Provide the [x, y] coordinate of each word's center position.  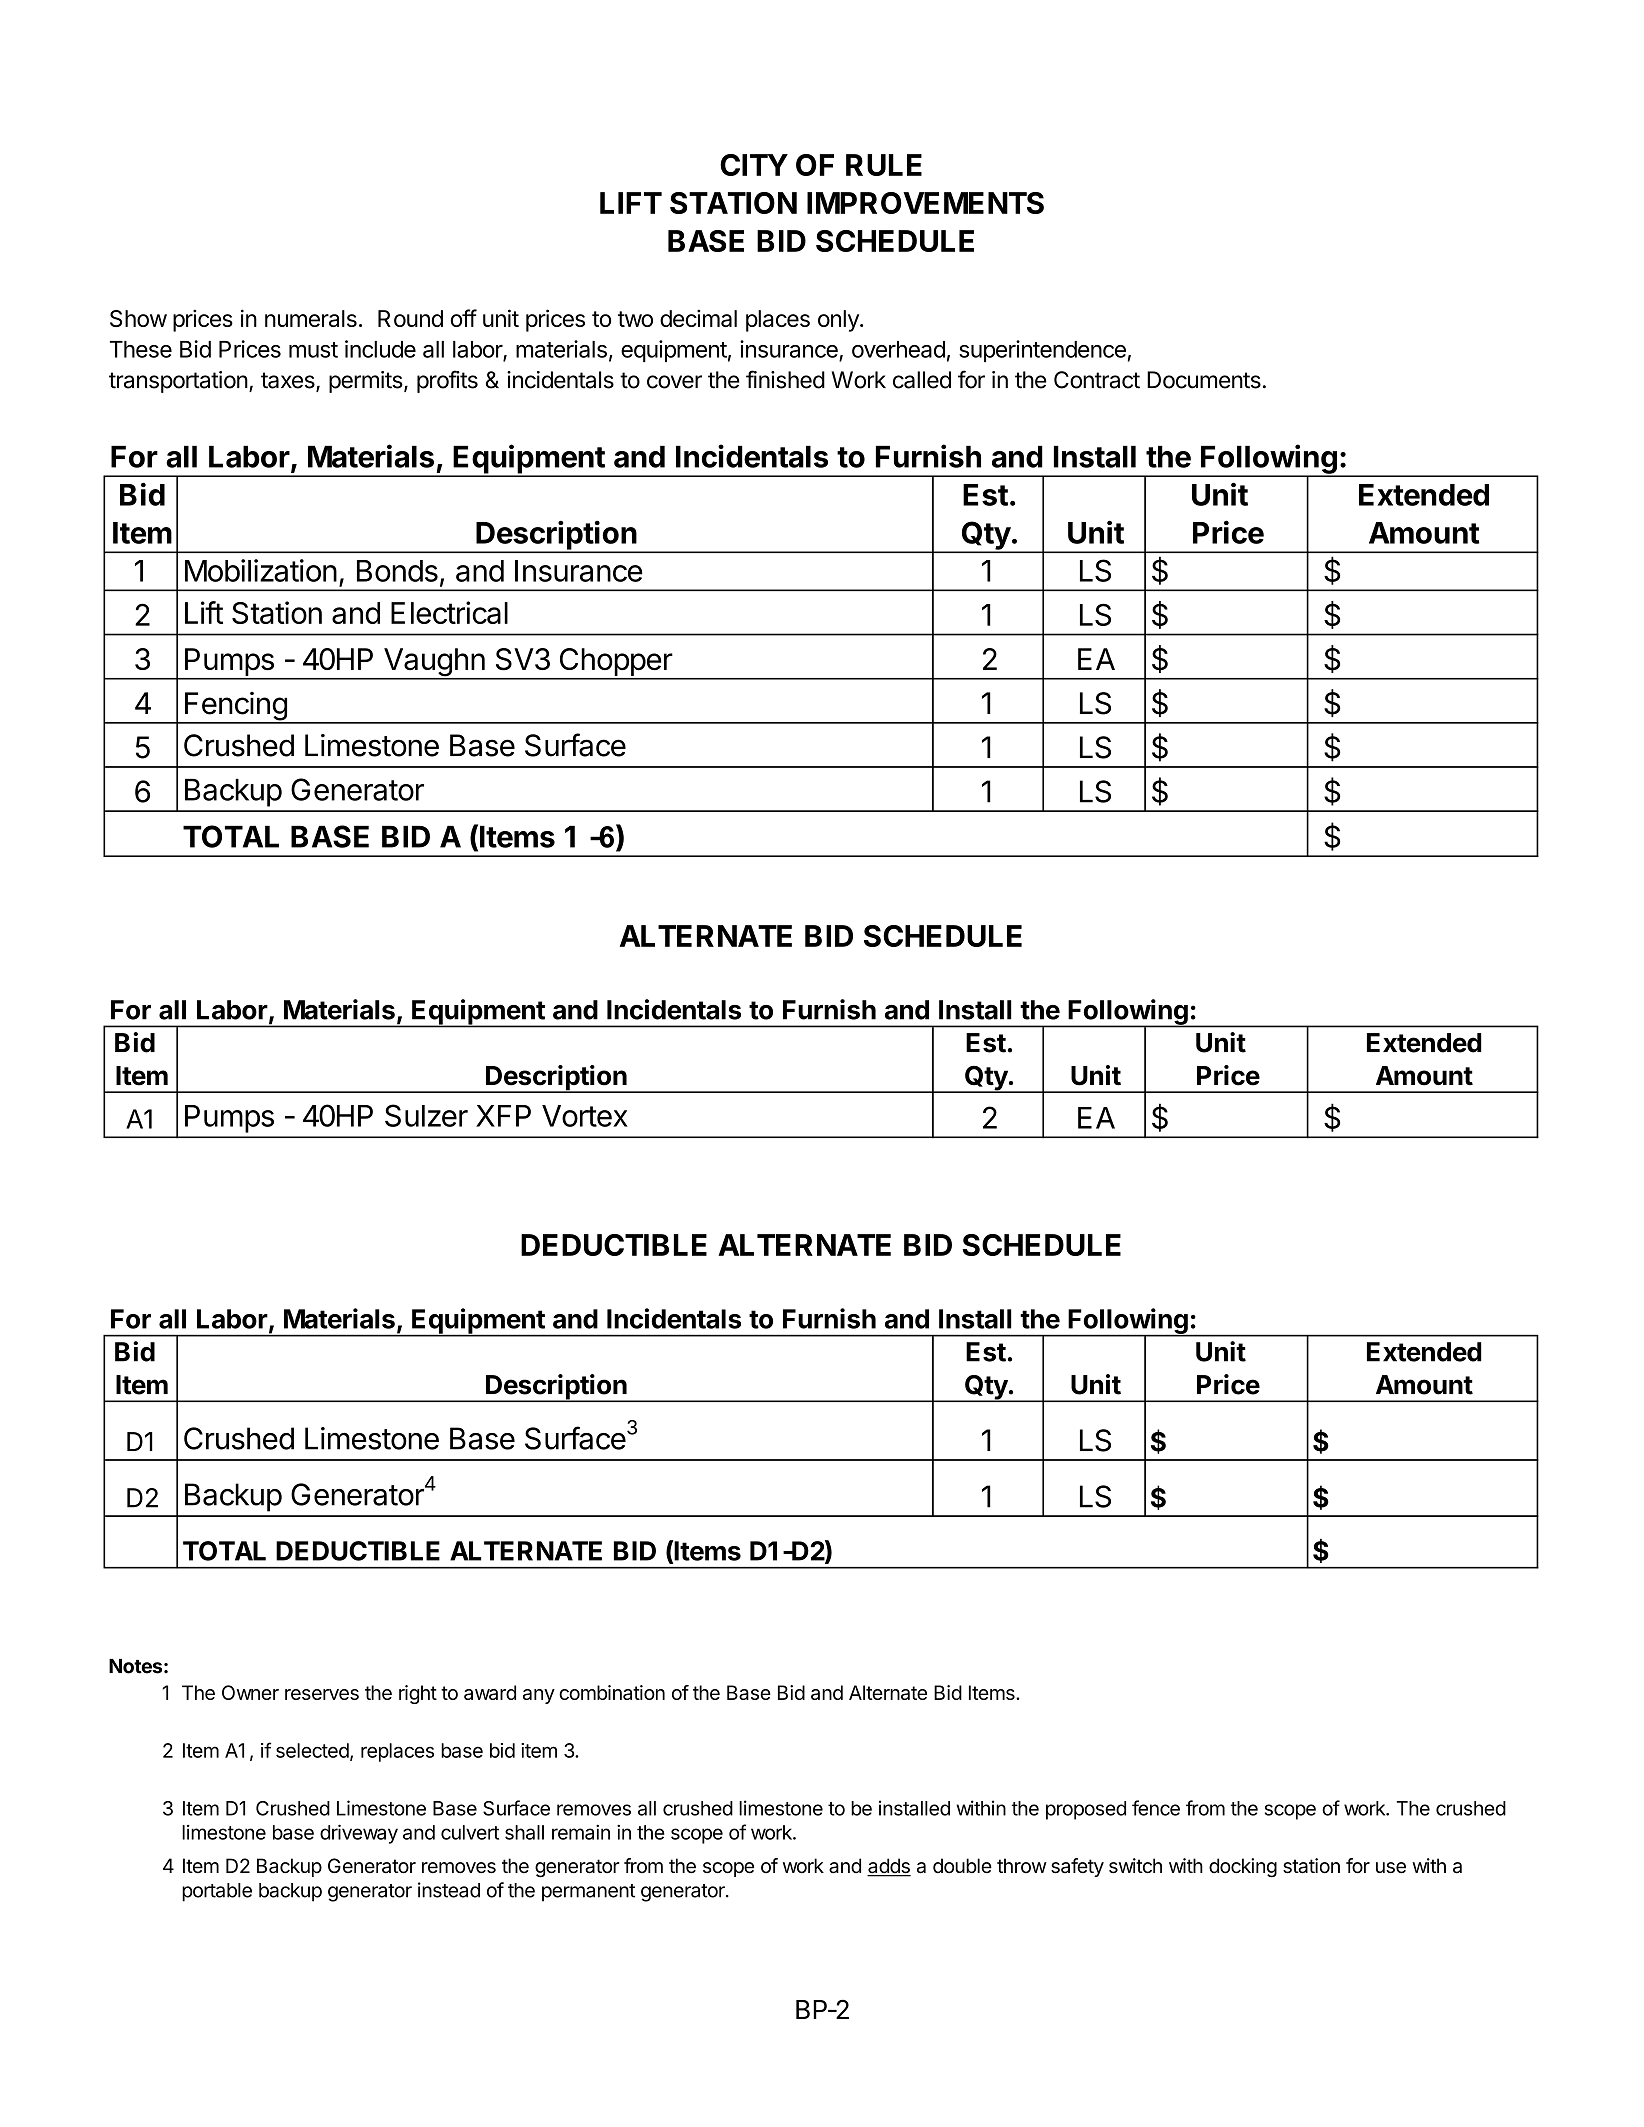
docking [1243, 1868]
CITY [754, 165]
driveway [359, 1834]
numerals [311, 318]
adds [889, 1867]
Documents [1204, 380]
